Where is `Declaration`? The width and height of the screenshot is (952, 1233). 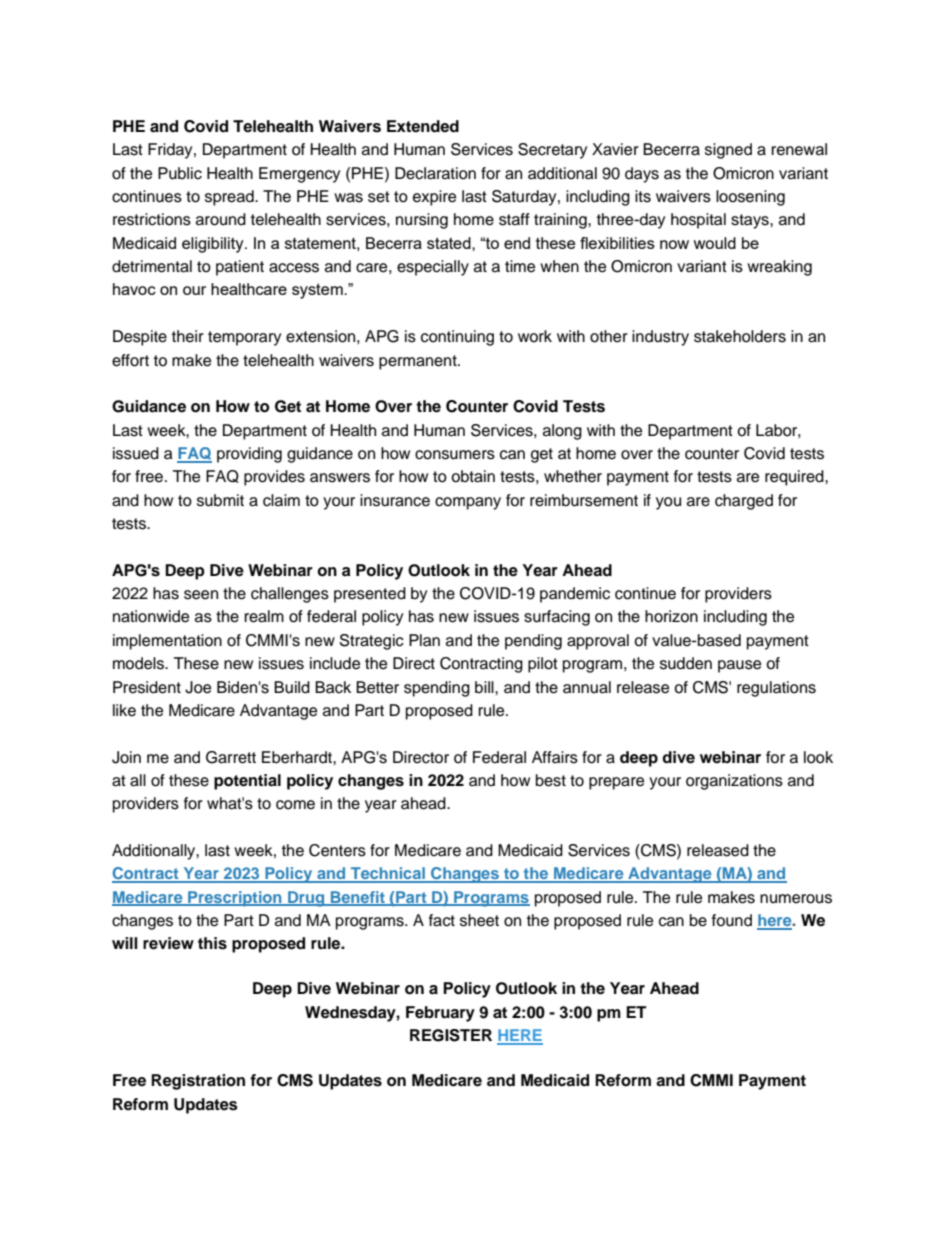
Declaration is located at coordinates (435, 173).
